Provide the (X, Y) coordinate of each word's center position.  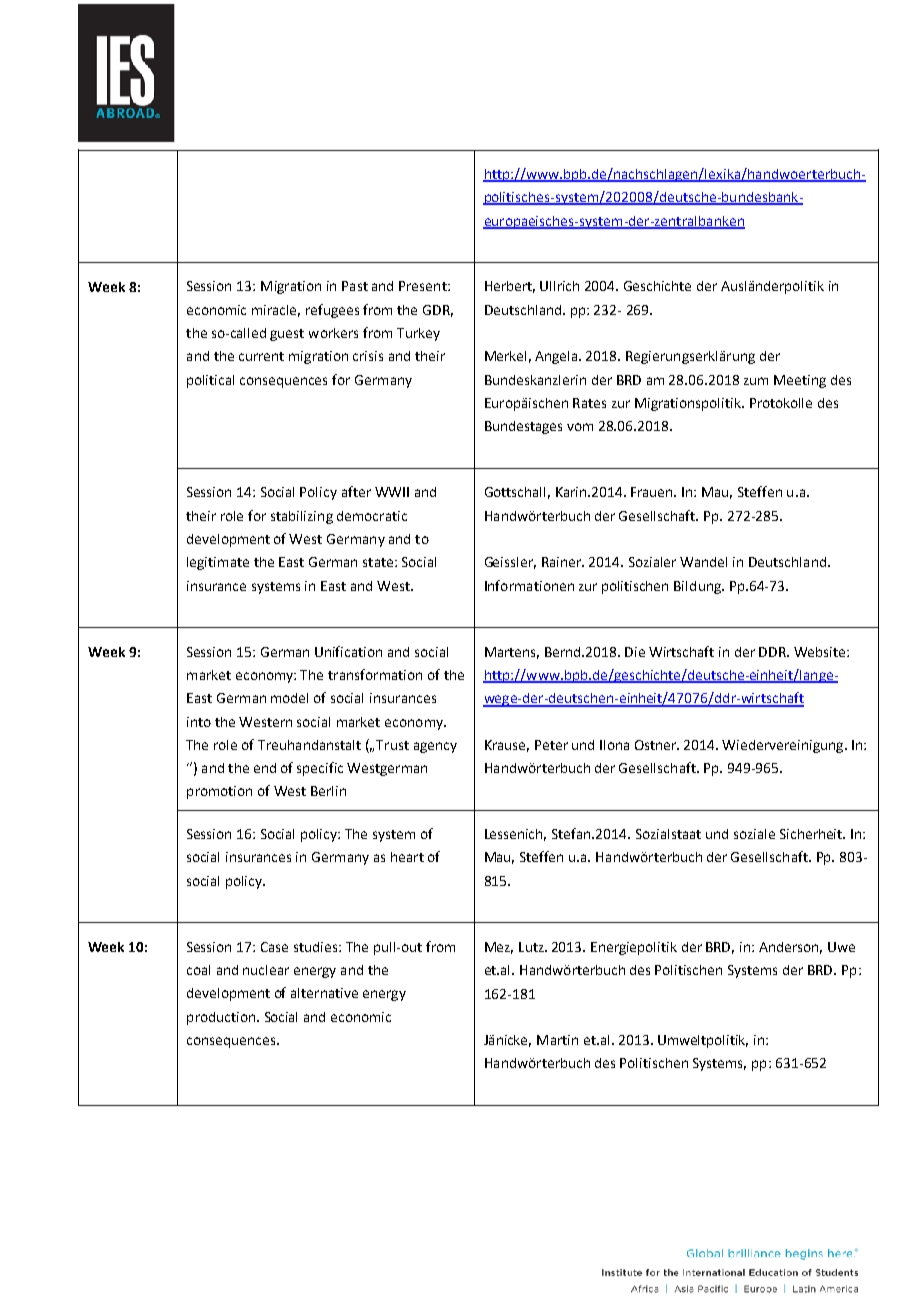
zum (756, 381)
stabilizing (302, 517)
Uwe (841, 947)
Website (821, 652)
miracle (276, 311)
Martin (557, 1040)
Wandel (703, 562)
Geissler (510, 563)
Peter (551, 745)
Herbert (510, 287)
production (222, 1018)
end (265, 768)
